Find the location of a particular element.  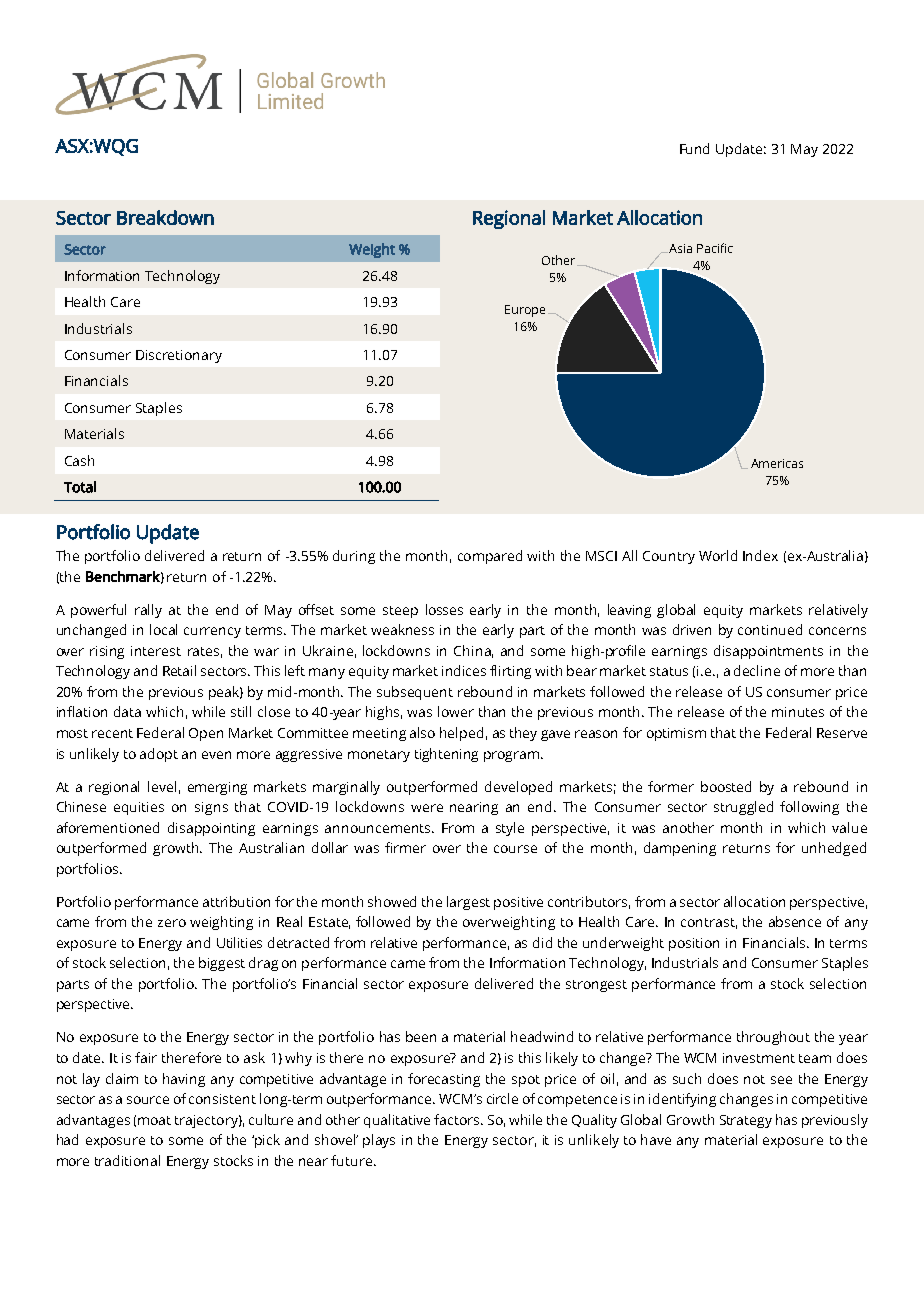

Breakdown is located at coordinates (165, 217).
